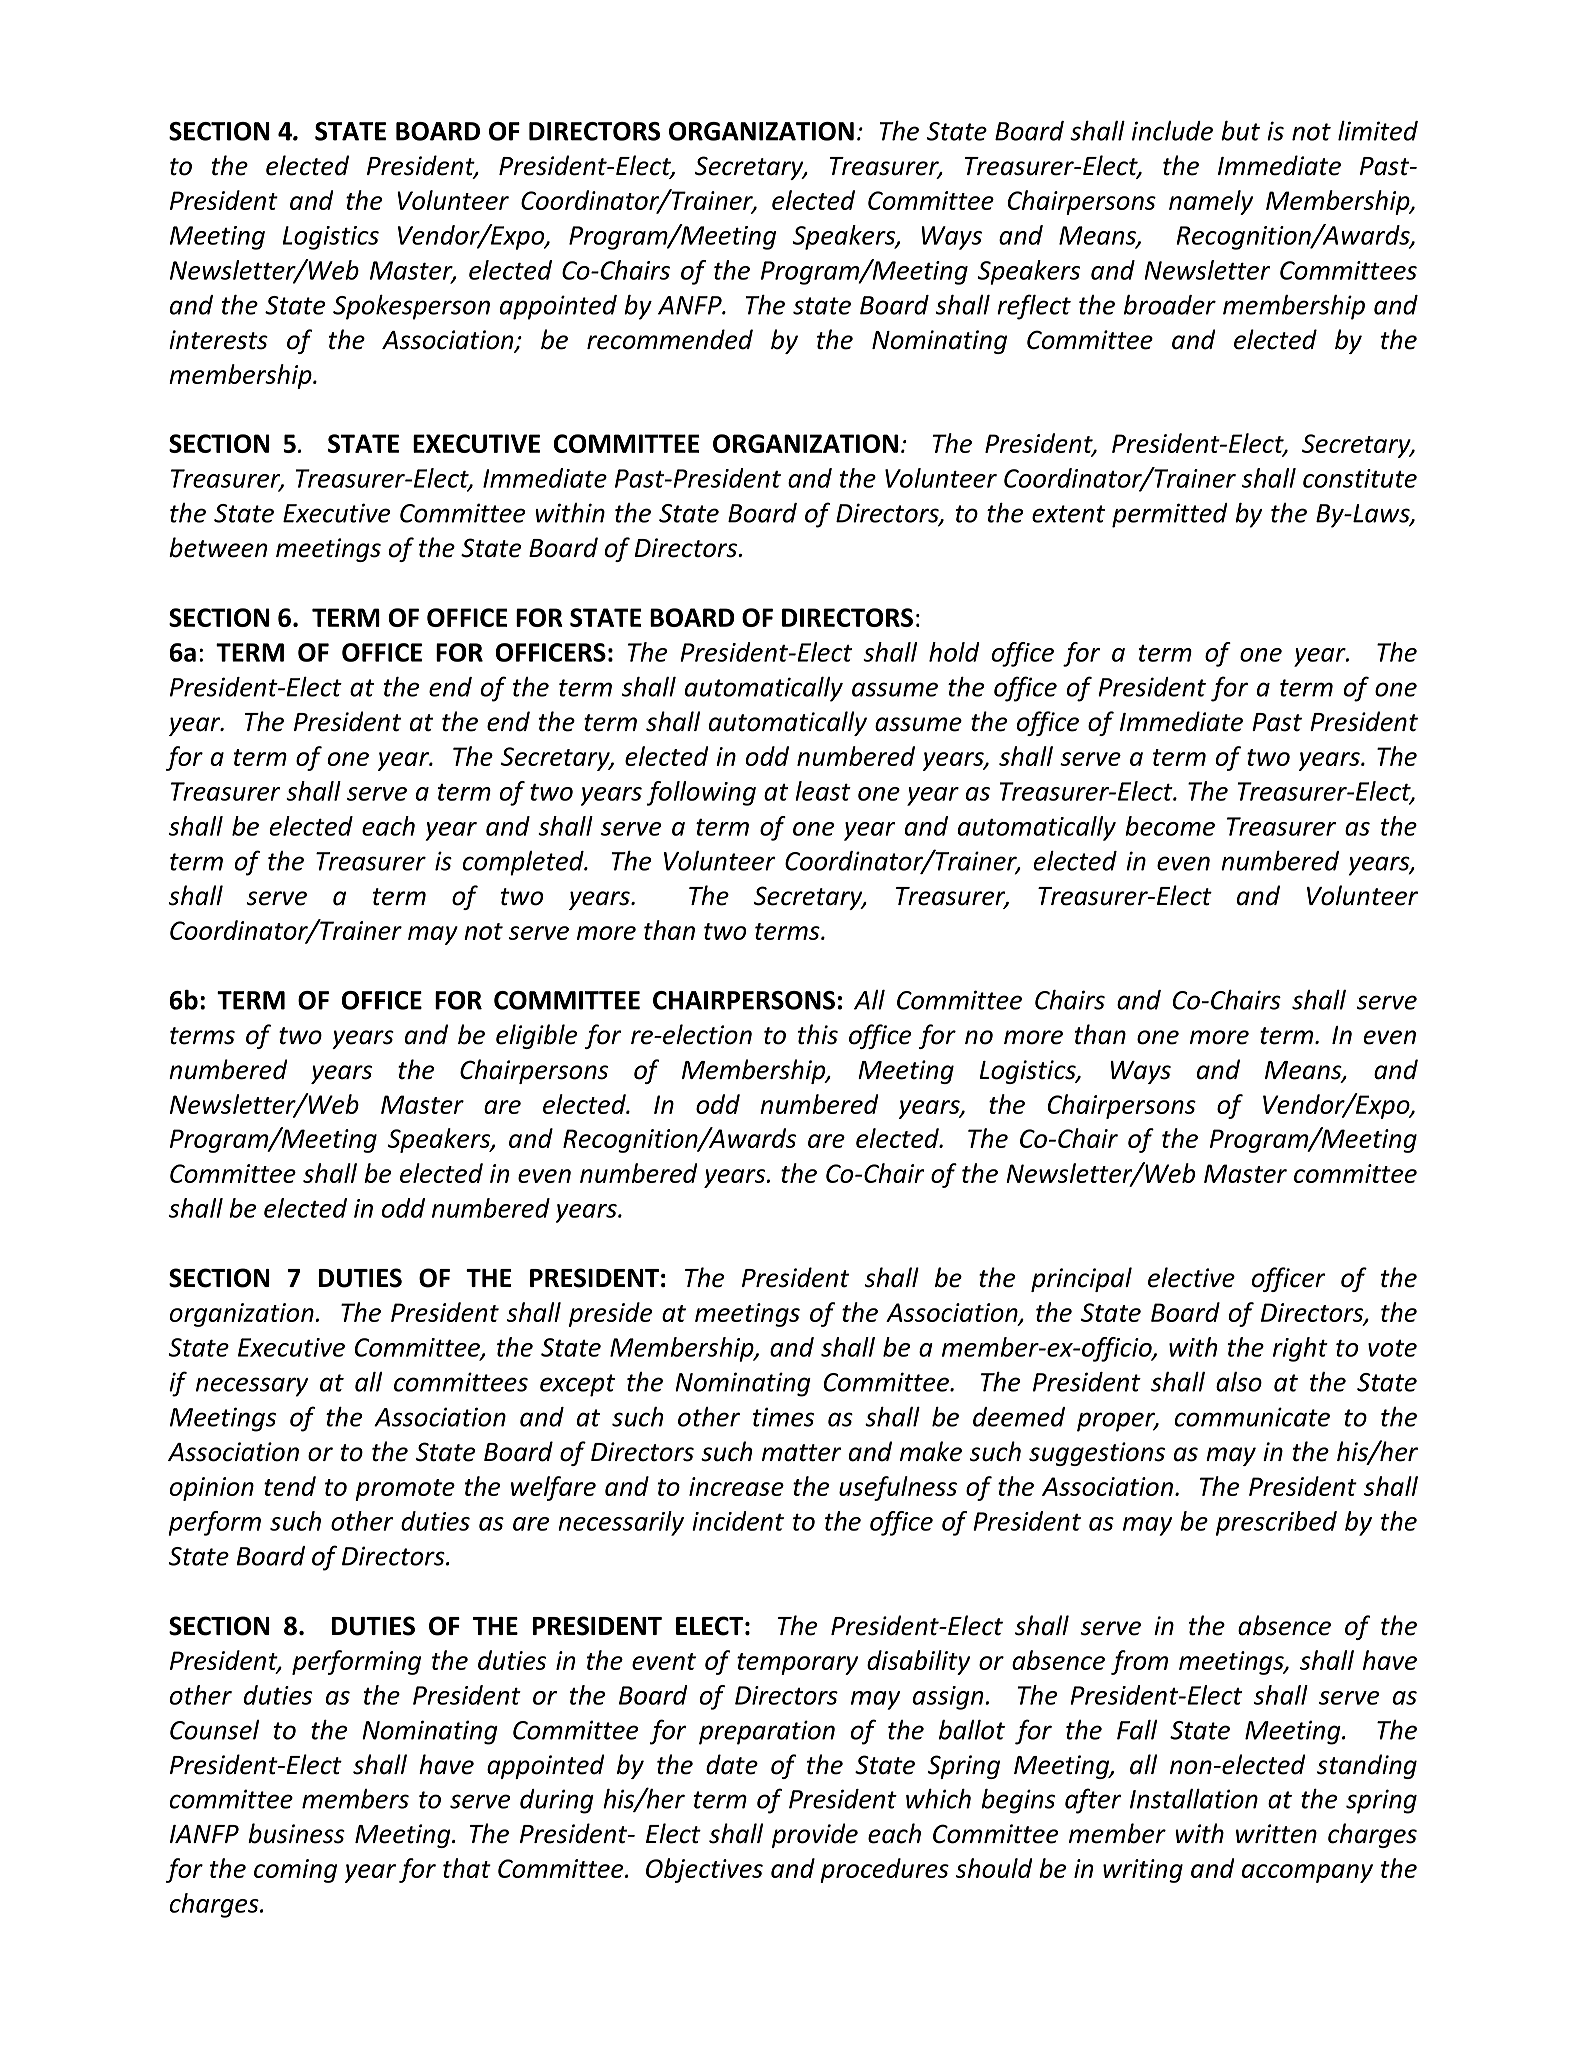 Image resolution: width=1584 pixels, height=2050 pixels. I want to click on written, so click(1276, 1834).
